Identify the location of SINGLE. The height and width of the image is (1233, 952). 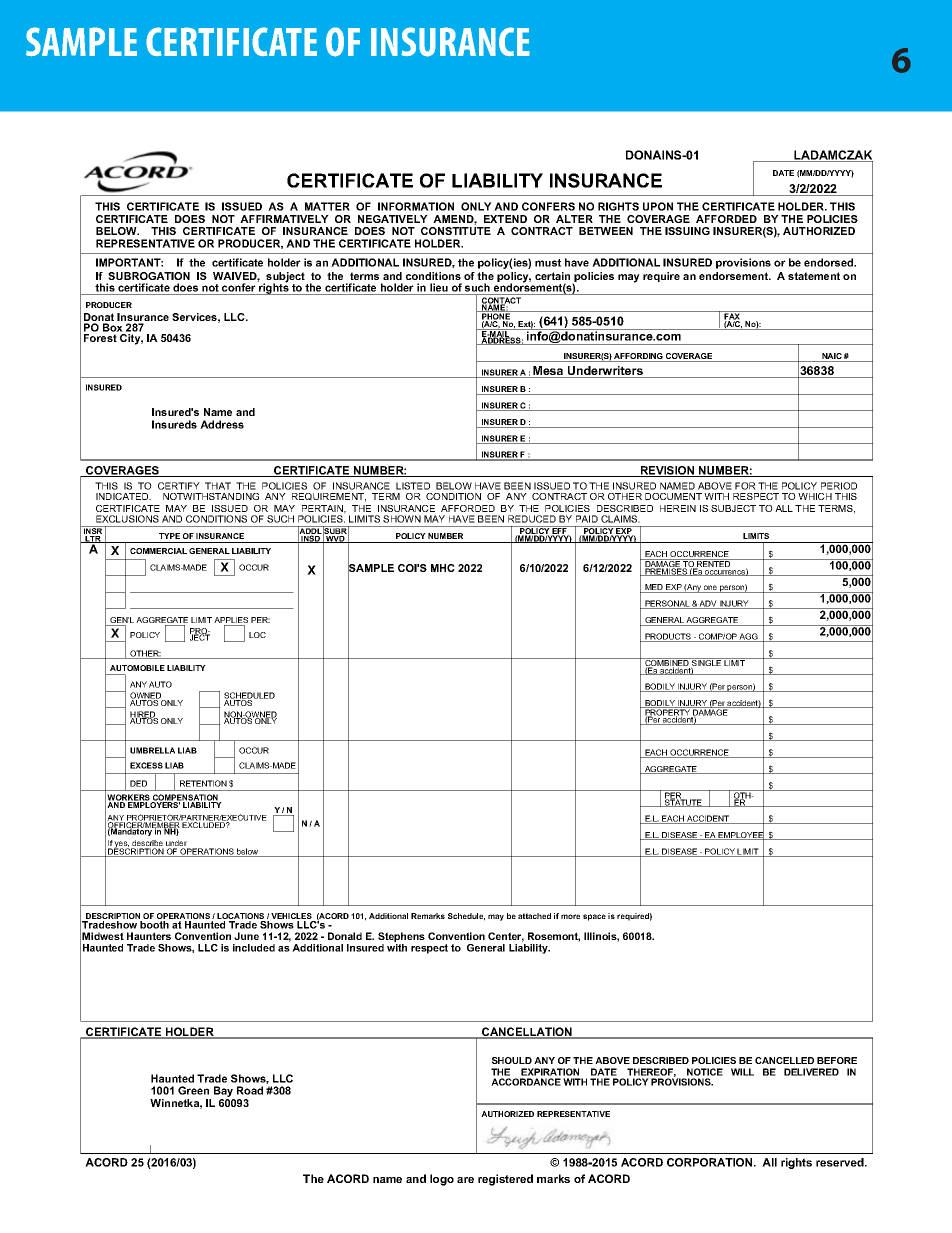
(707, 663).
